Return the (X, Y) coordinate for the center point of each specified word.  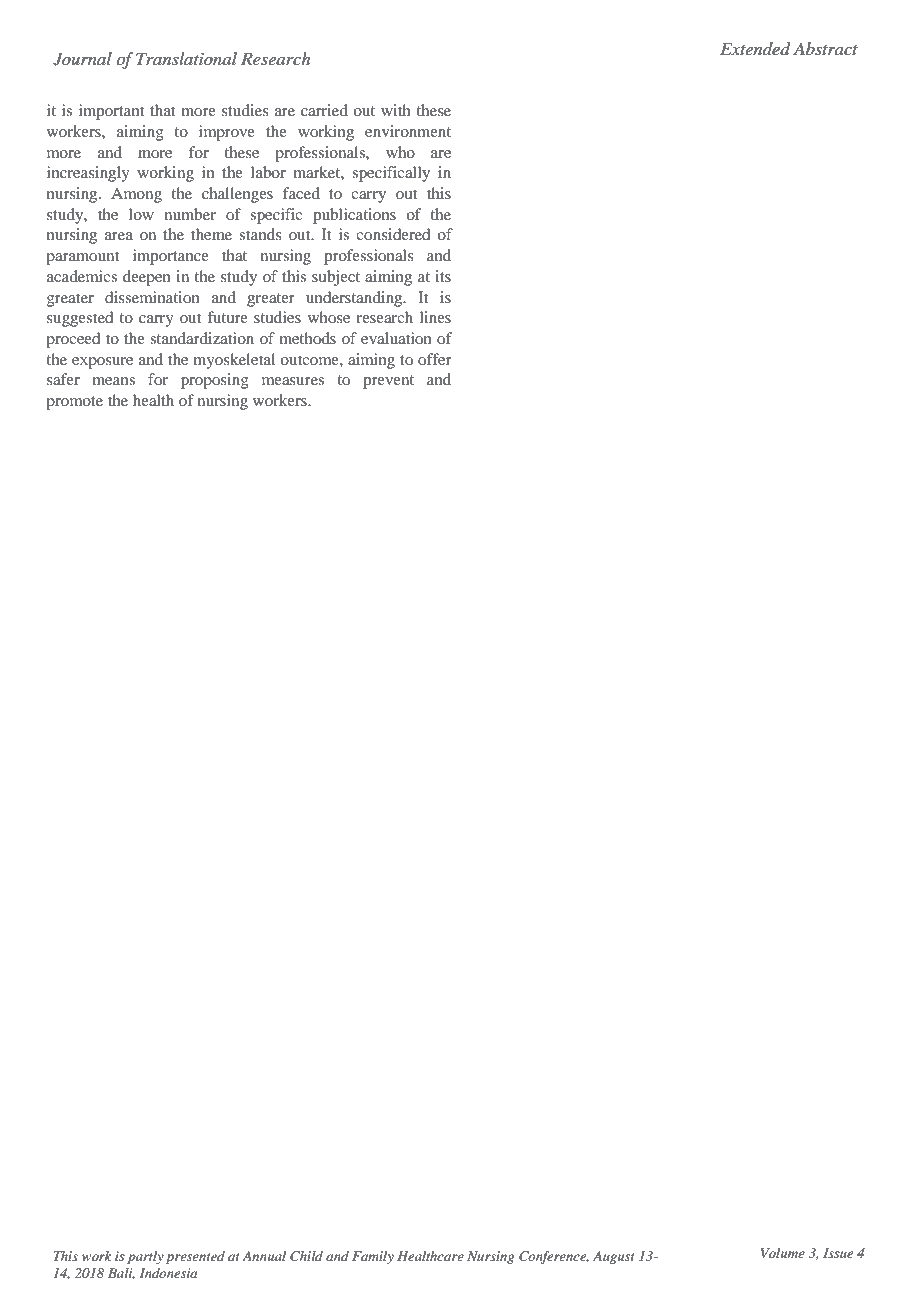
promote (74, 403)
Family (373, 1257)
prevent (388, 382)
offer (435, 359)
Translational (186, 58)
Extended (755, 49)
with (396, 110)
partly (145, 1257)
